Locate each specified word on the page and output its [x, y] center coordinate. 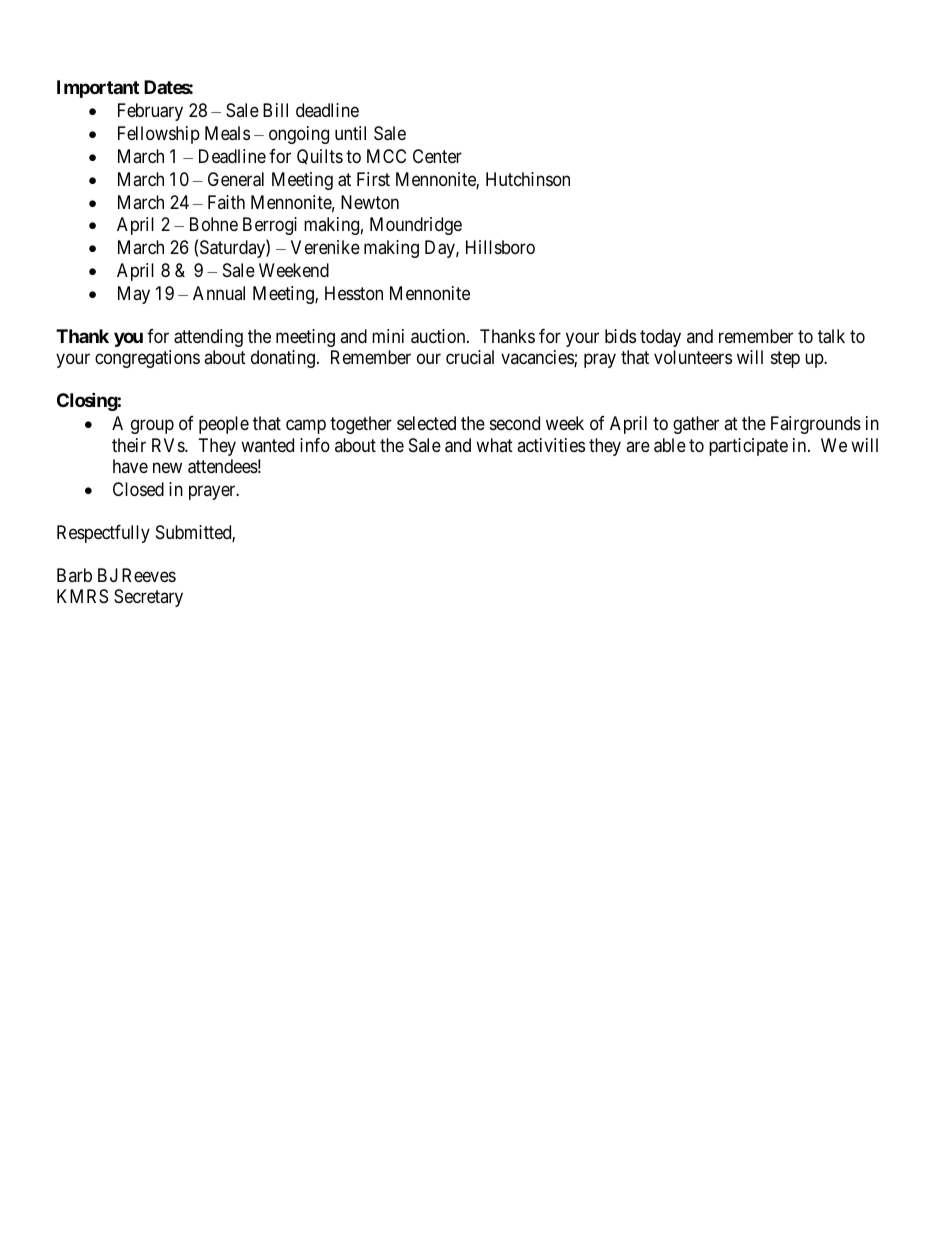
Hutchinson [528, 179]
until [350, 133]
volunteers [693, 357]
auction [439, 336]
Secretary [148, 598]
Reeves [149, 575]
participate [748, 447]
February [150, 112]
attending [208, 338]
